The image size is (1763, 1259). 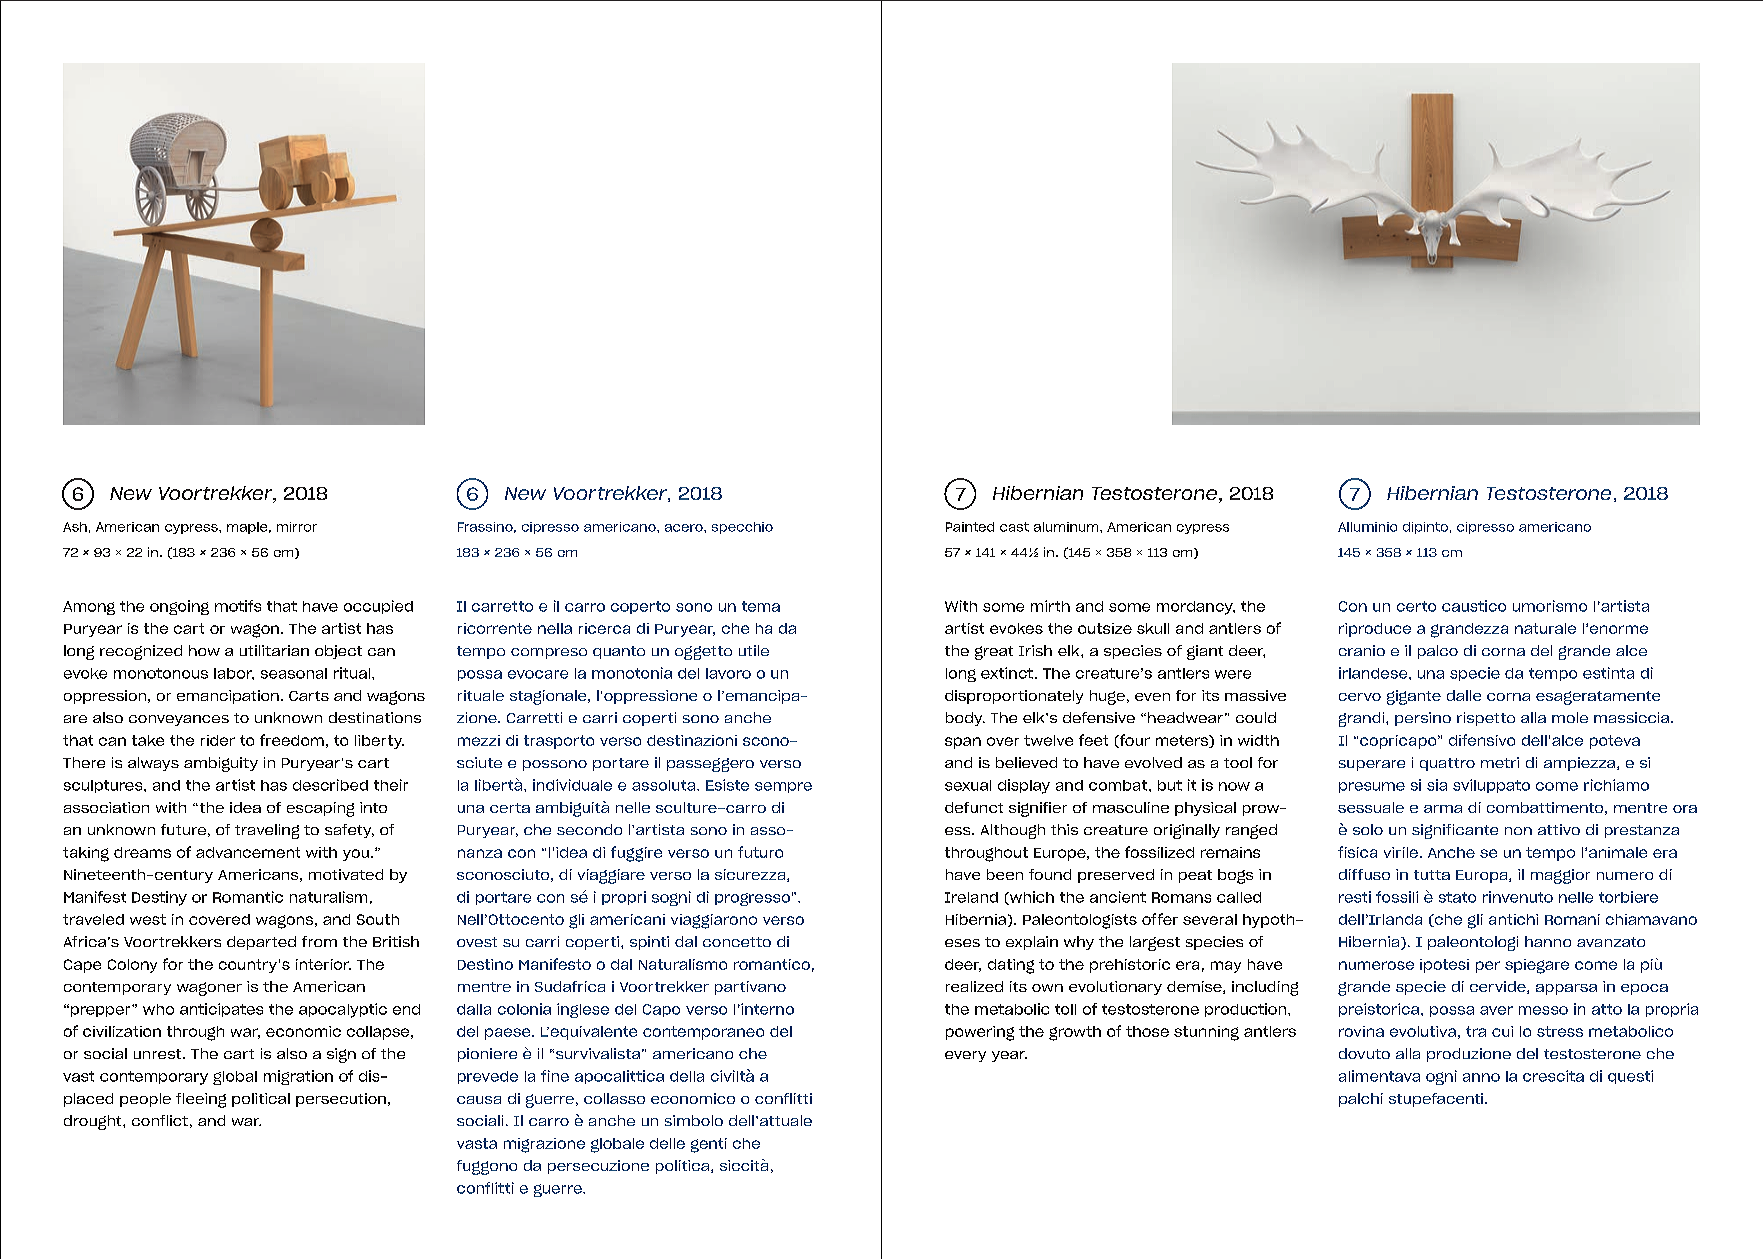 What do you see at coordinates (970, 527) in the screenshot?
I see `Painted` at bounding box center [970, 527].
